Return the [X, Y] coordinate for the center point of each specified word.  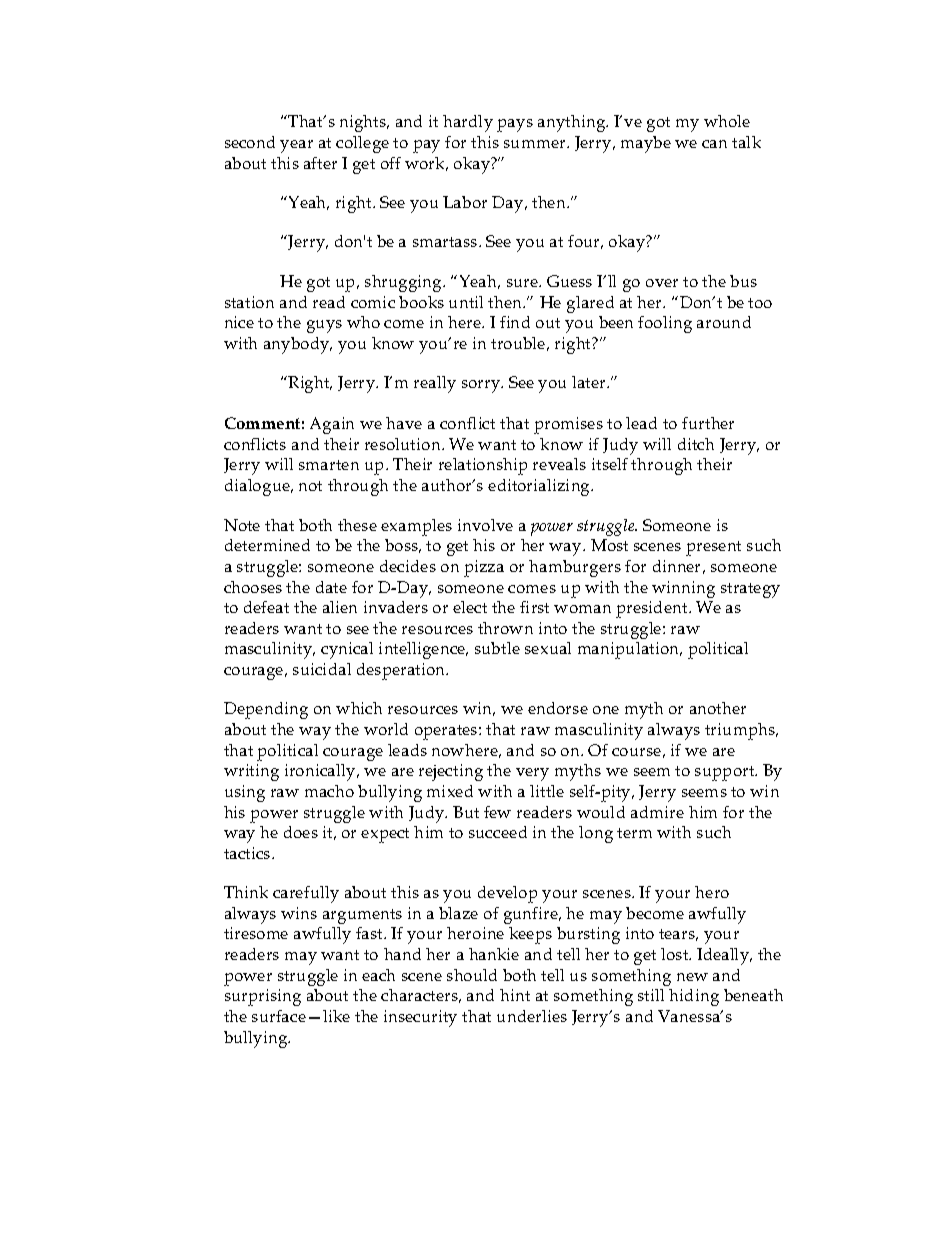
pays [515, 125]
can [714, 144]
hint [515, 995]
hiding [694, 997]
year [296, 146]
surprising [263, 997]
